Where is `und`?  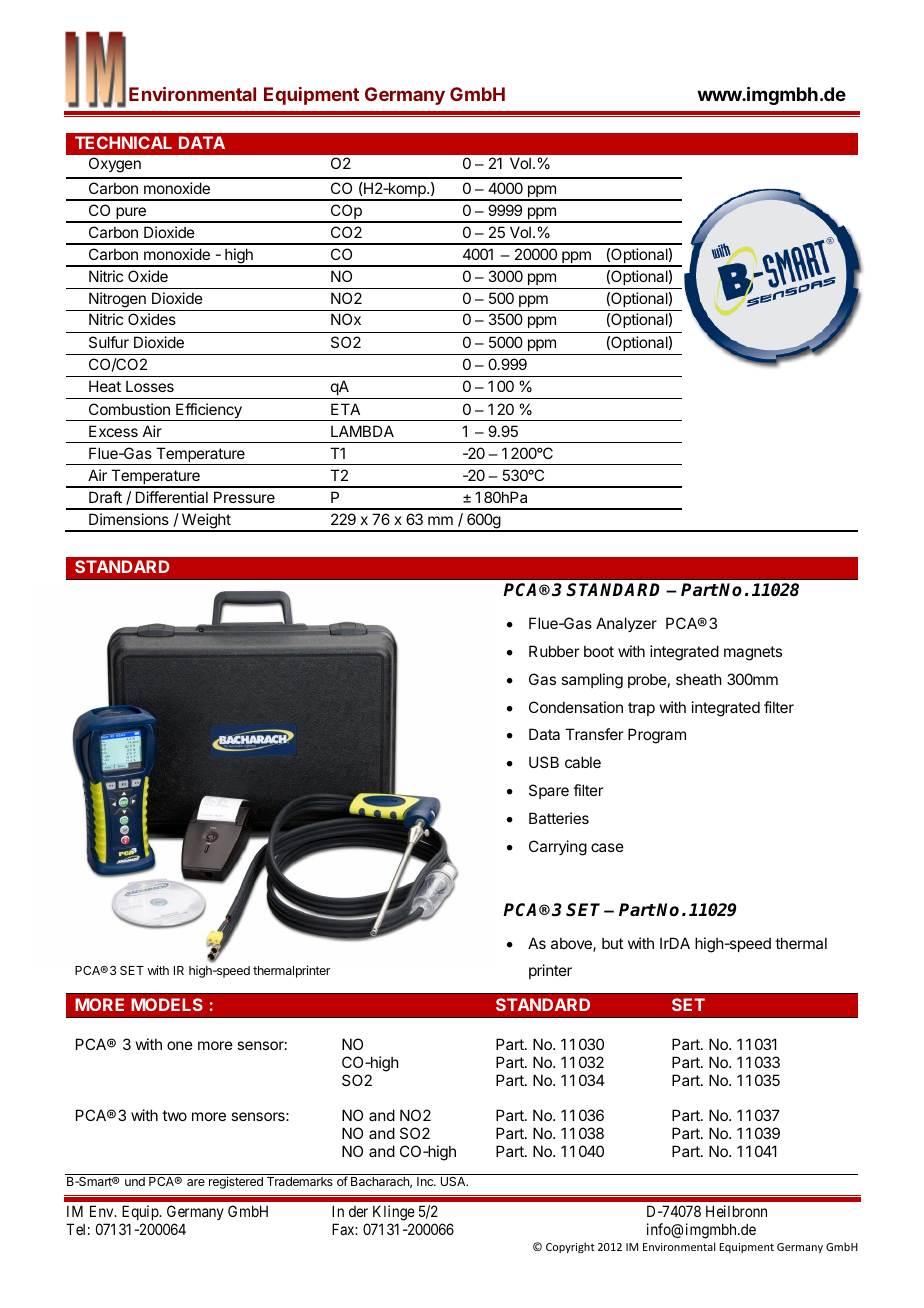
und is located at coordinates (135, 1181).
